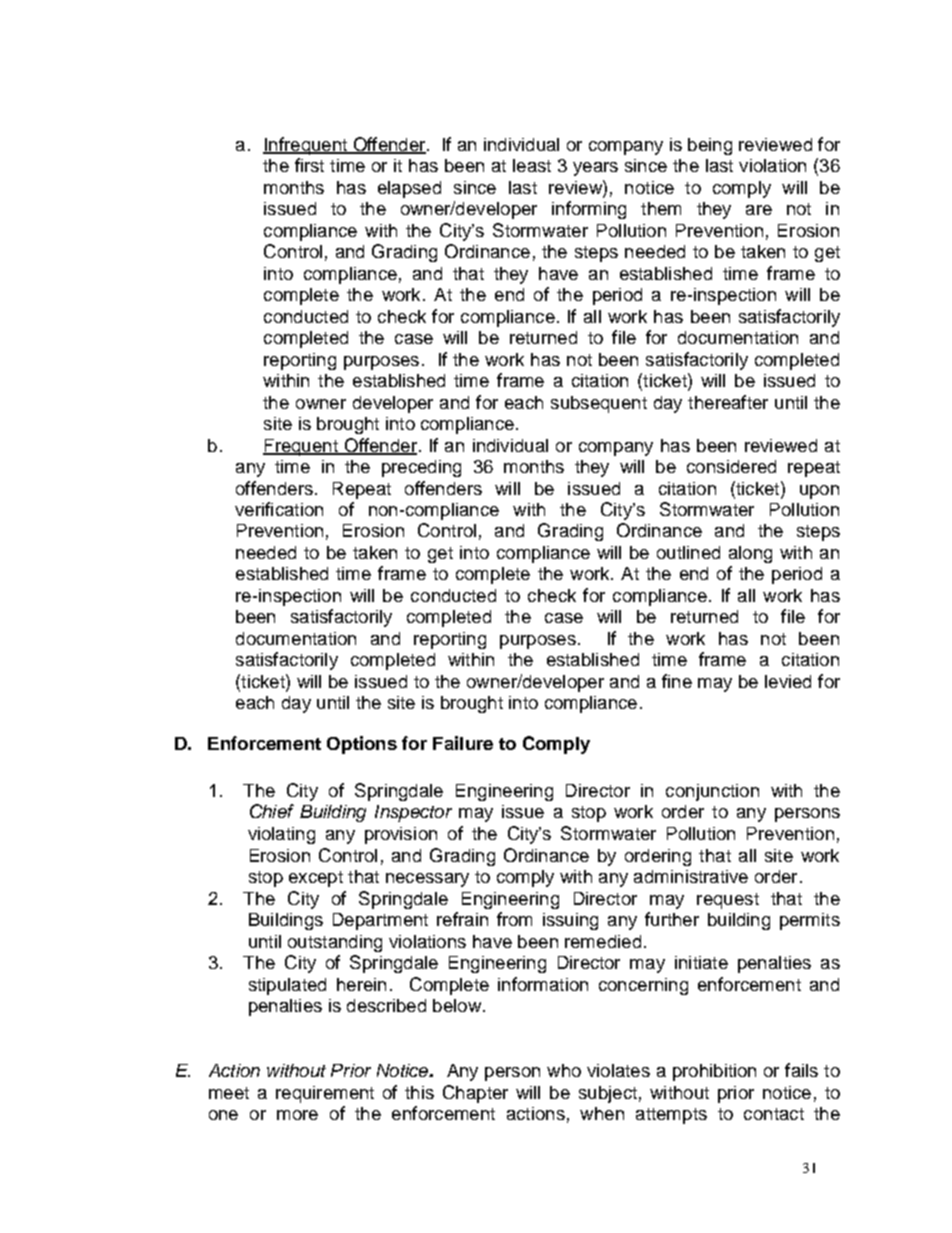  What do you see at coordinates (759, 210) in the document?
I see `are` at bounding box center [759, 210].
